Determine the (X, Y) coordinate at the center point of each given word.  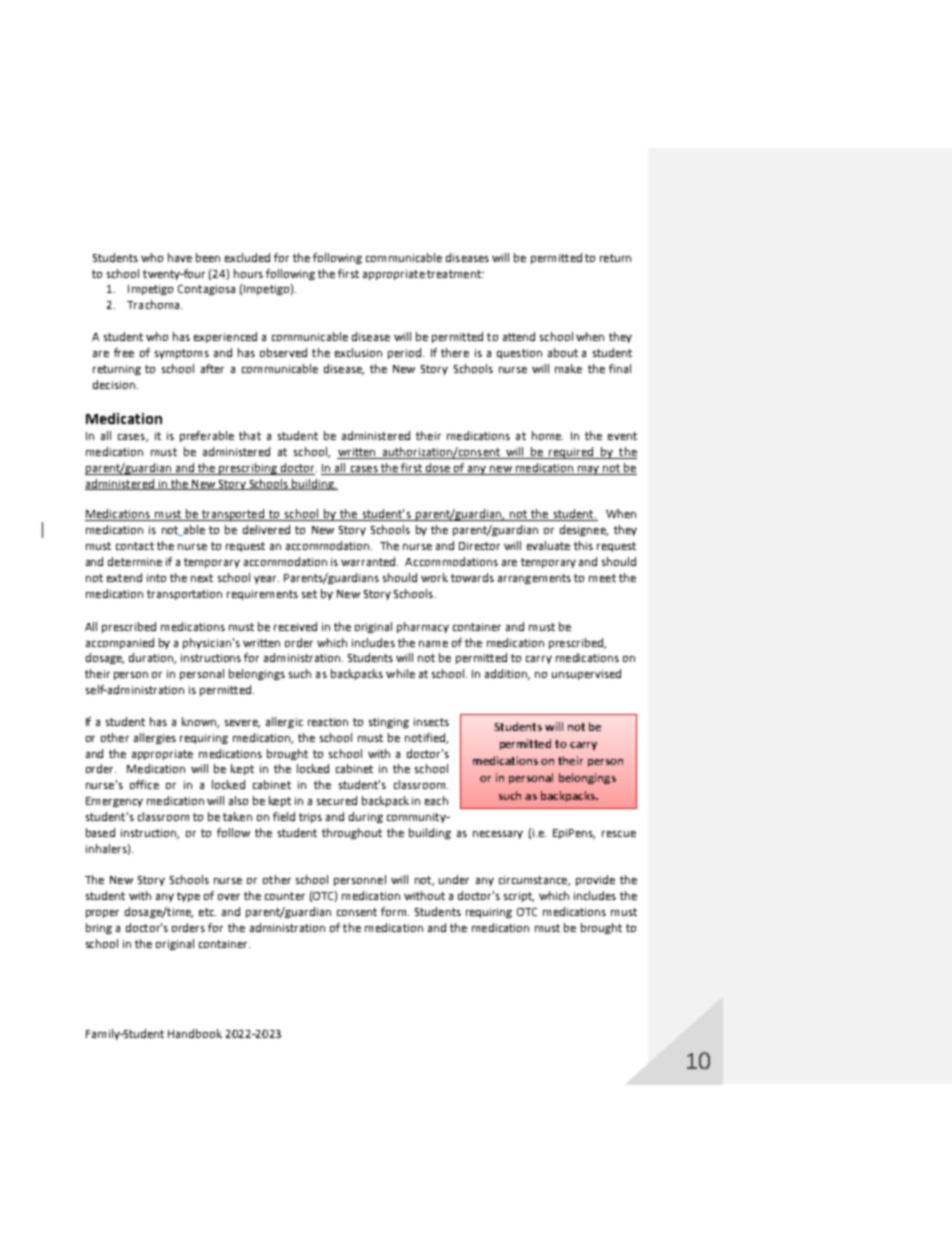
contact (135, 546)
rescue (619, 834)
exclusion (358, 352)
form (395, 911)
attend (519, 336)
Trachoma (154, 304)
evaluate (548, 545)
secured (337, 800)
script (519, 897)
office (144, 784)
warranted (369, 561)
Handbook (195, 1033)
